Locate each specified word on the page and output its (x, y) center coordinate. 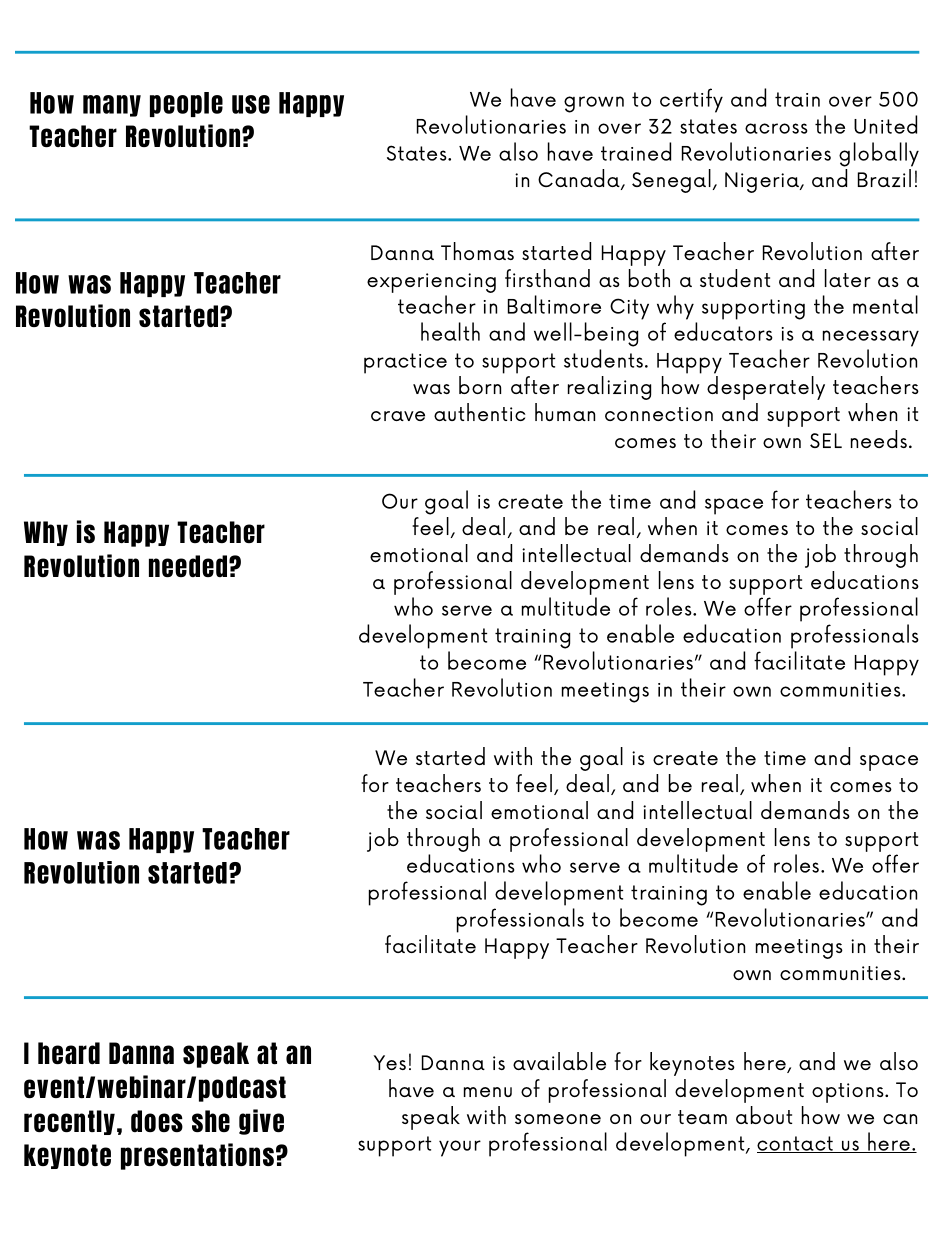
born (480, 385)
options (849, 1093)
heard (69, 1053)
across (776, 128)
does (157, 1121)
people (186, 104)
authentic (480, 412)
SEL (826, 440)
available (559, 1061)
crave (398, 416)
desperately (766, 388)
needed (189, 566)
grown (594, 104)
